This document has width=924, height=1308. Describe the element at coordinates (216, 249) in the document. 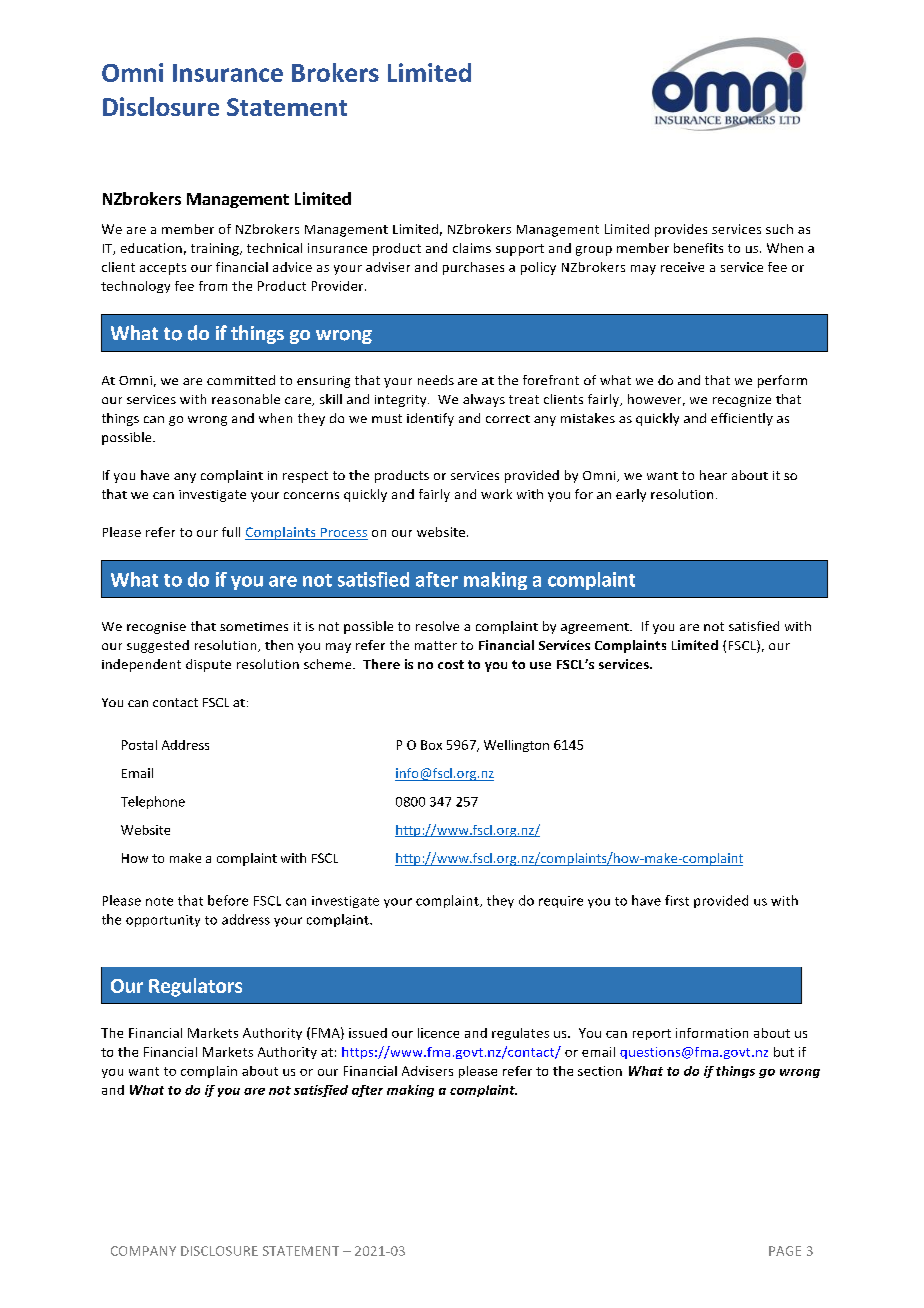

I see `training` at that location.
